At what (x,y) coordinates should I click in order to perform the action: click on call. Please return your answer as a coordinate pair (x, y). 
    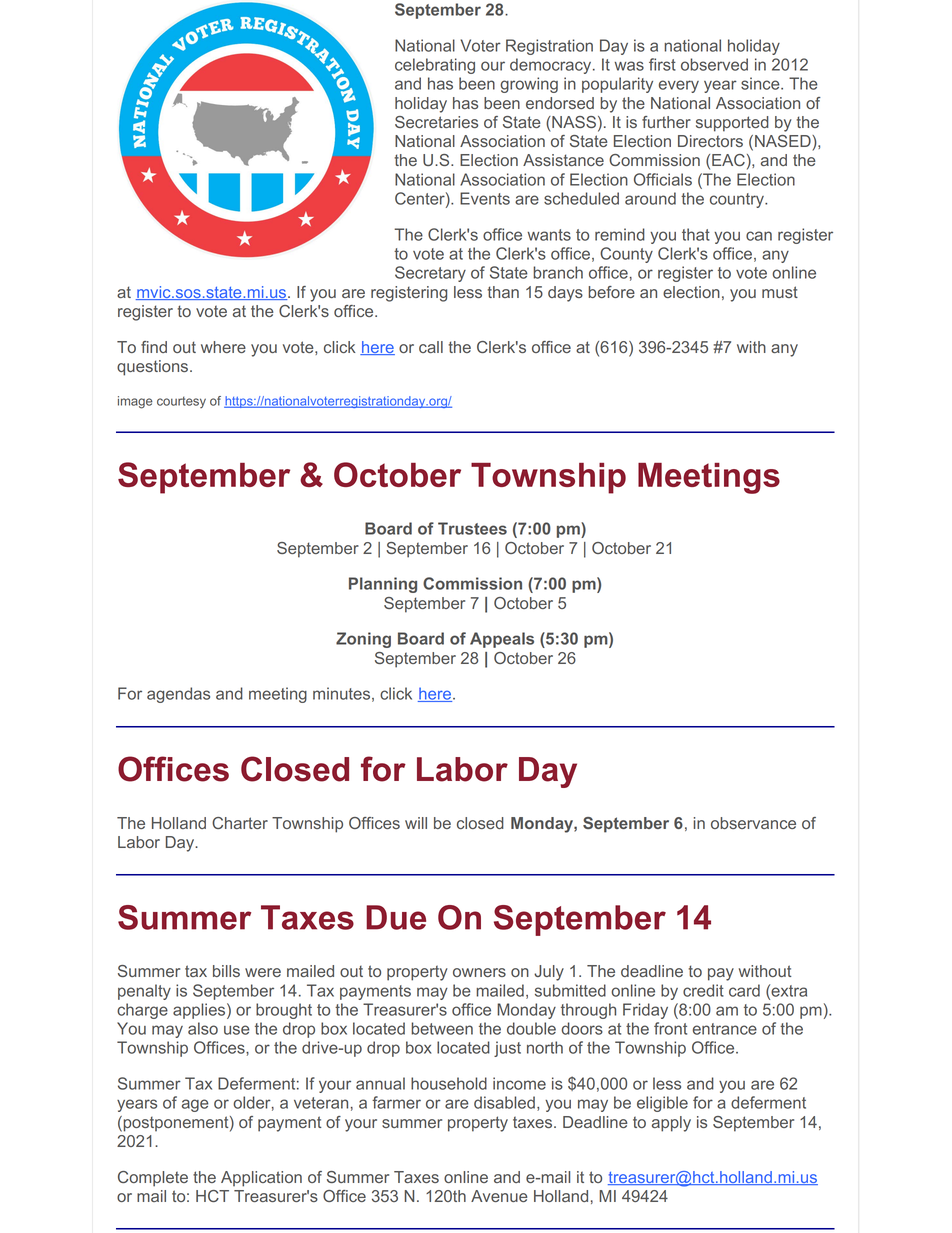
    Looking at the image, I should click on (431, 347).
